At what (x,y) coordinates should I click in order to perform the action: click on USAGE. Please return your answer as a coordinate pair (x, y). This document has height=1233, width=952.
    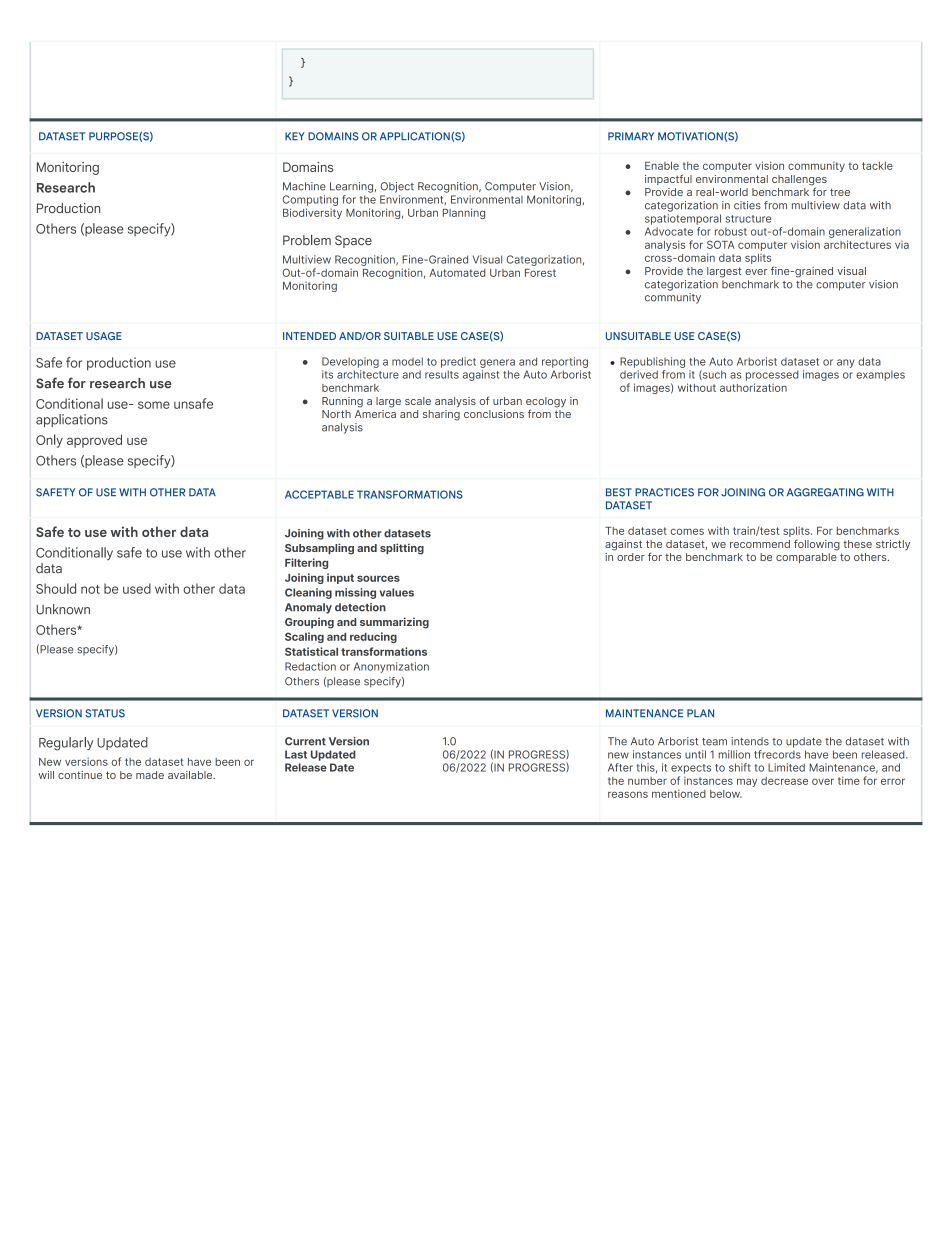
    Looking at the image, I should click on (104, 336).
